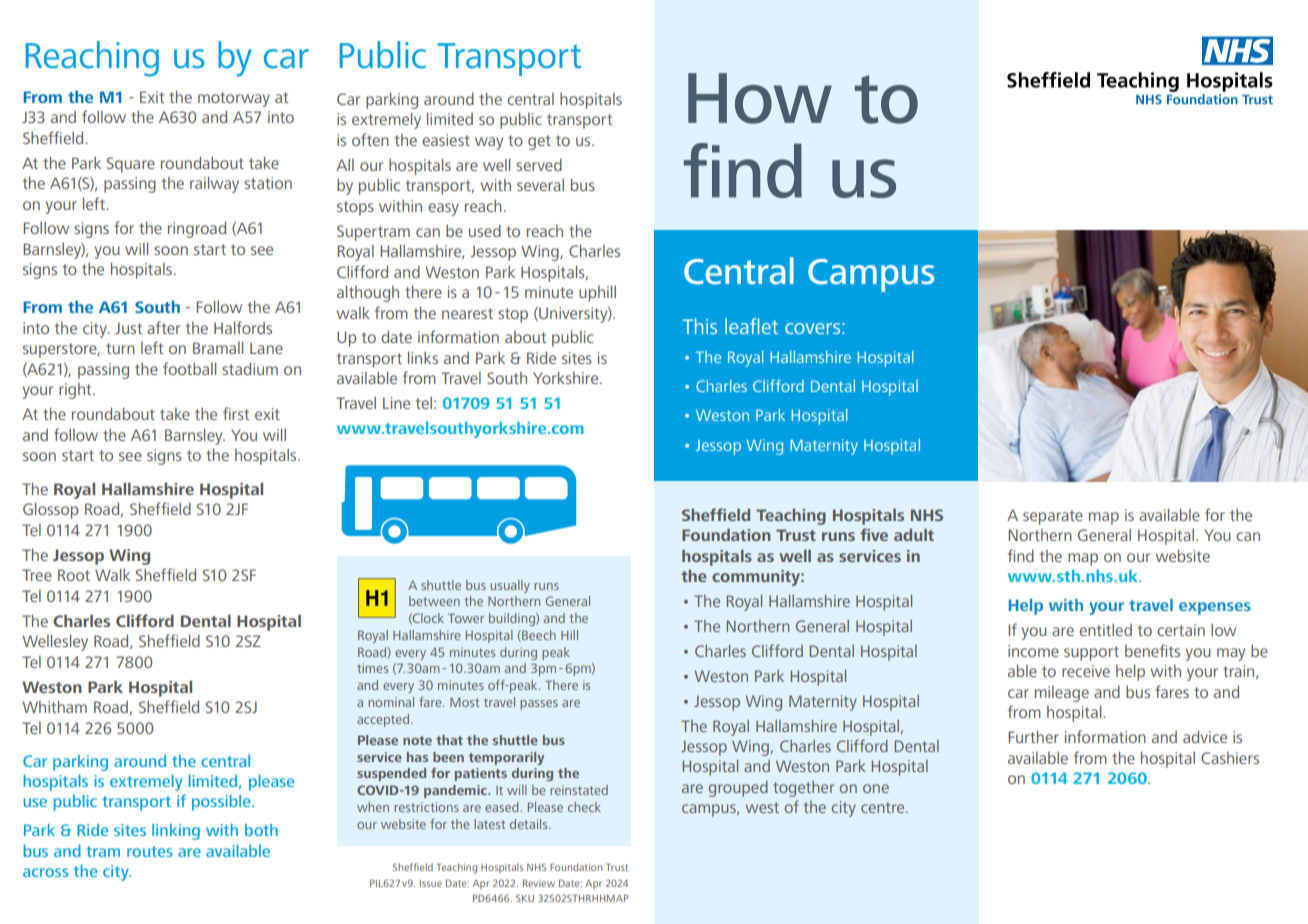 The height and width of the image is (924, 1308). What do you see at coordinates (539, 705) in the image?
I see `passes` at bounding box center [539, 705].
